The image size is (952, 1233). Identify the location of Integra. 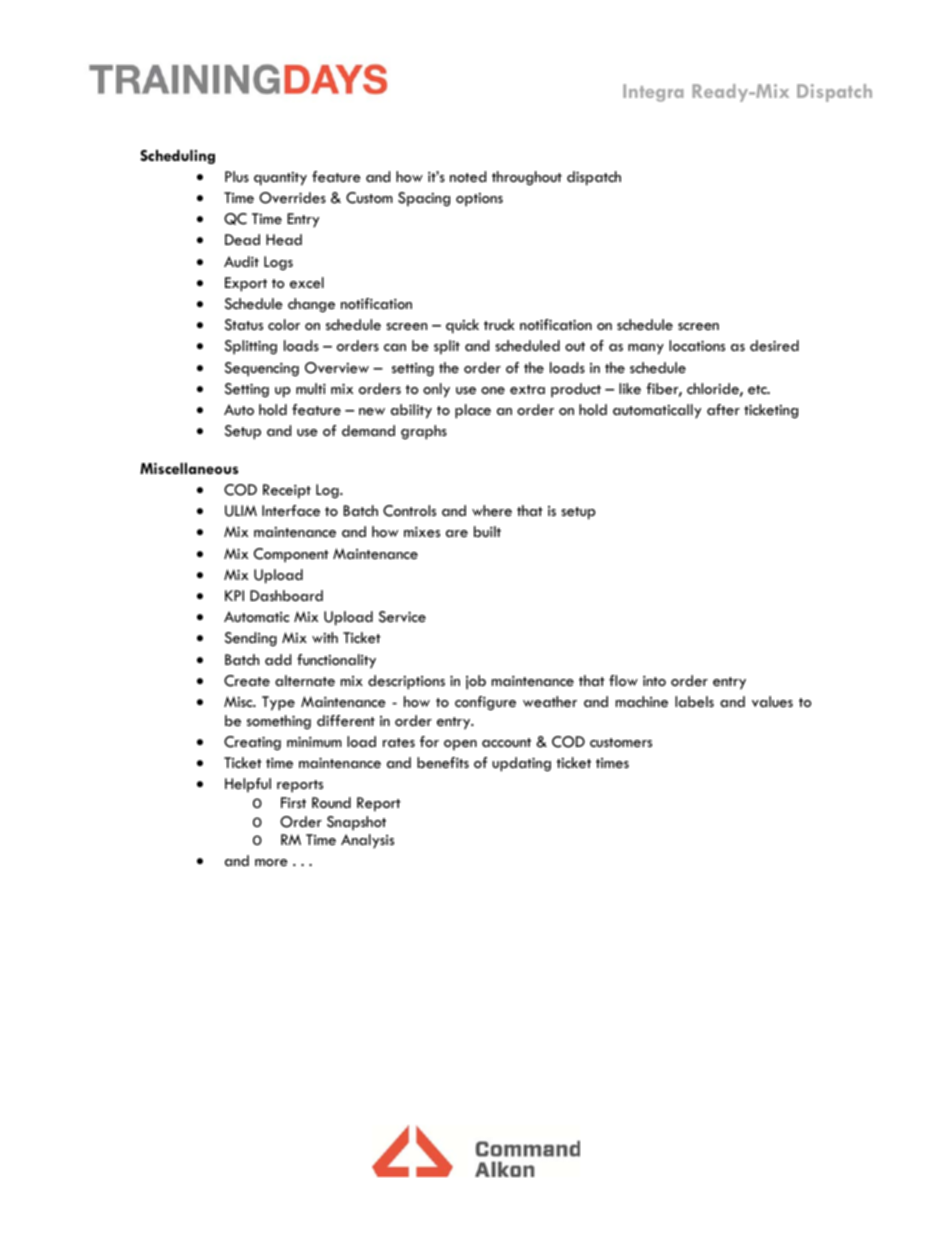
(653, 93).
